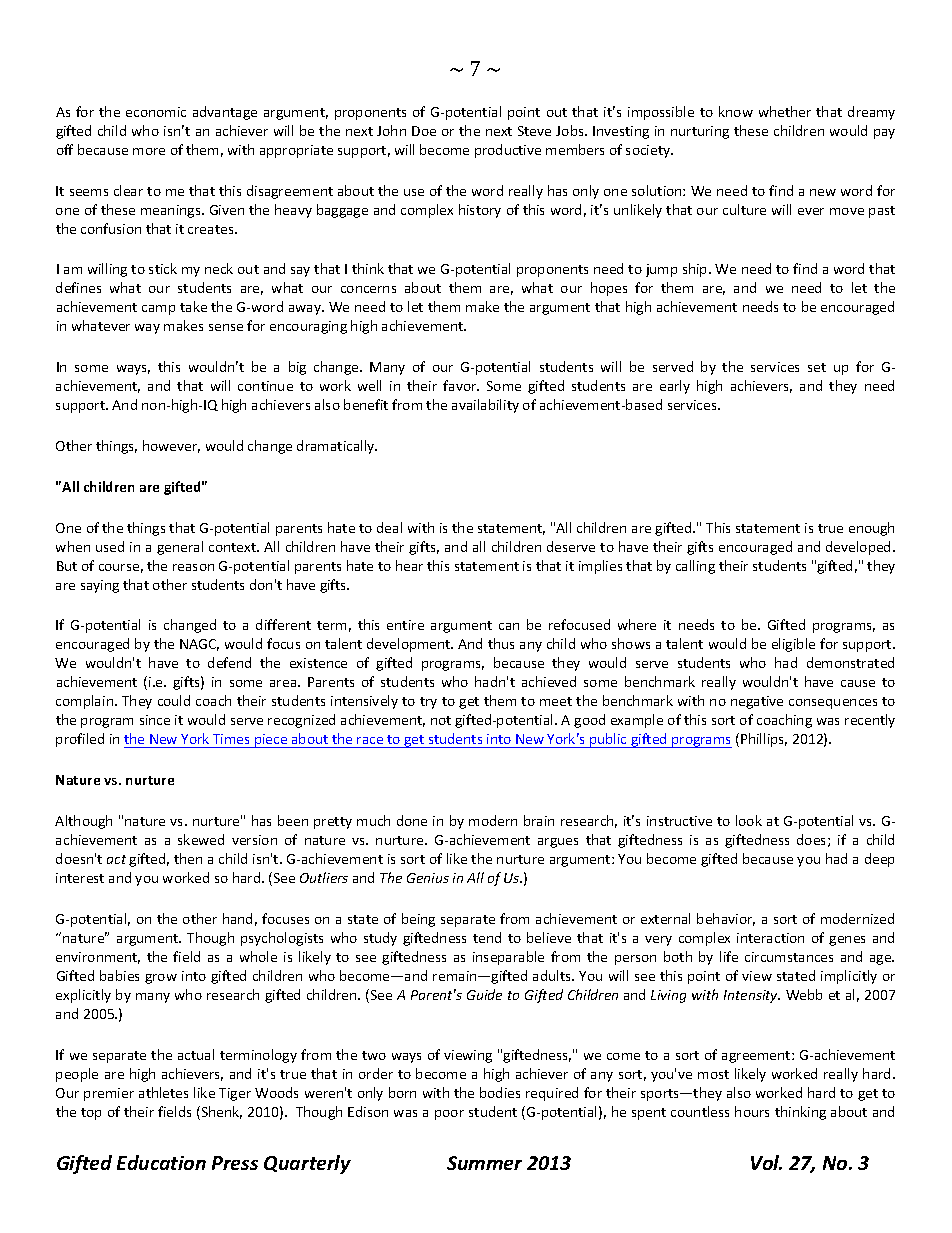  Describe the element at coordinates (201, 839) in the image. I see `skewed` at that location.
